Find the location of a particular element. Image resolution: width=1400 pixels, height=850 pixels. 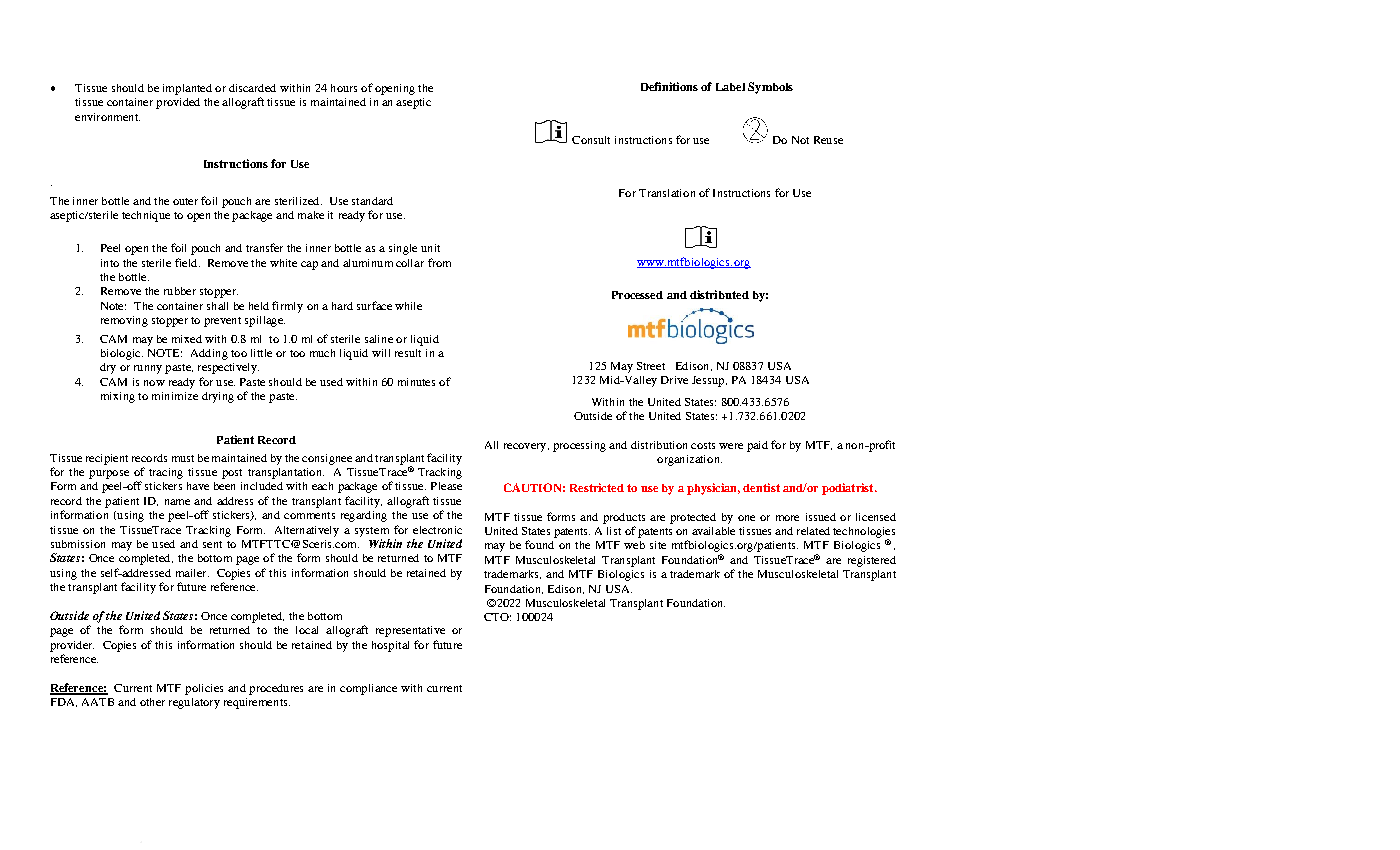

Symbols is located at coordinates (770, 88).
